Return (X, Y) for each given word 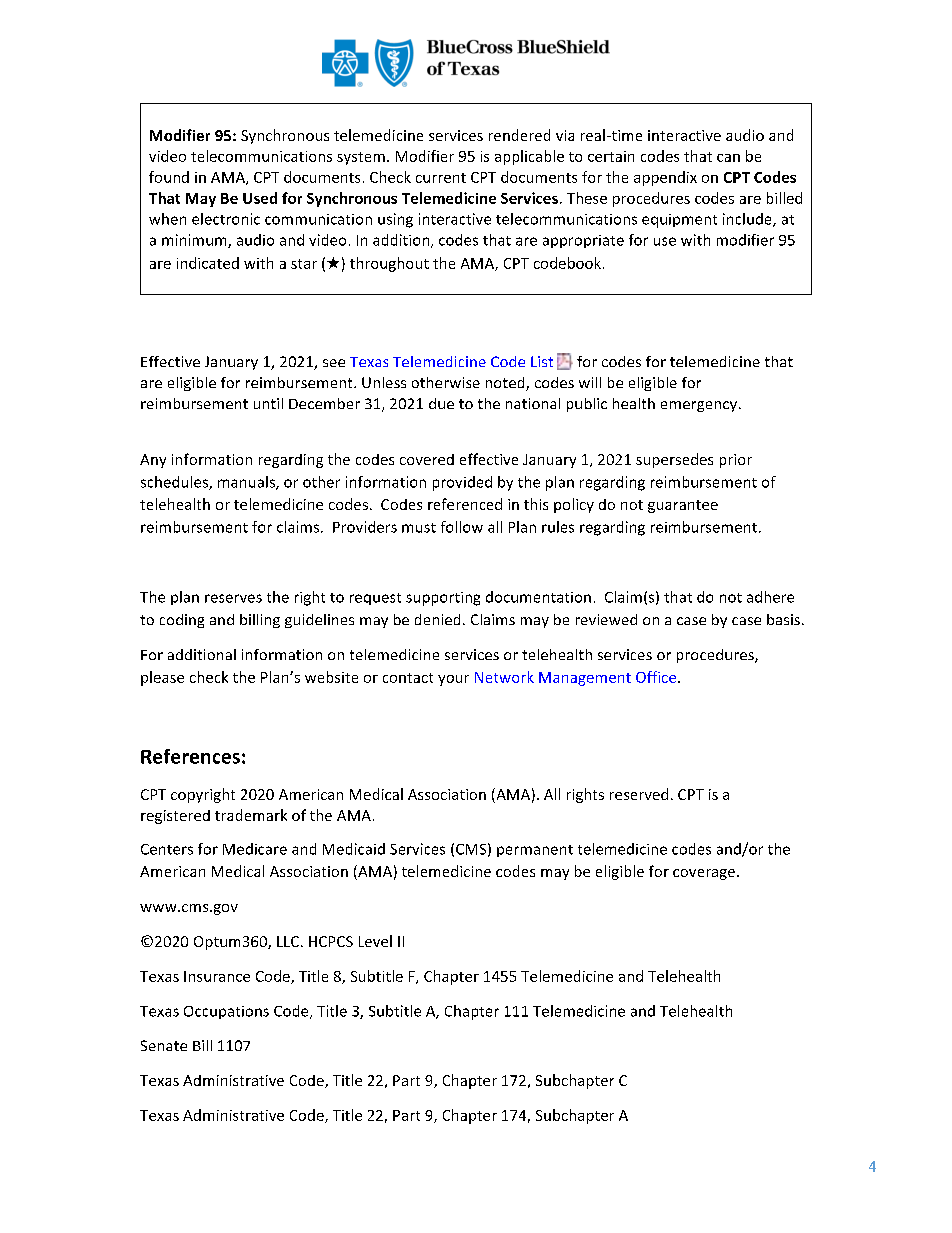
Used (260, 198)
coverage (704, 874)
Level (375, 941)
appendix (665, 178)
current (441, 178)
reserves (233, 598)
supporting (443, 599)
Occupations (226, 1012)
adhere (770, 597)
